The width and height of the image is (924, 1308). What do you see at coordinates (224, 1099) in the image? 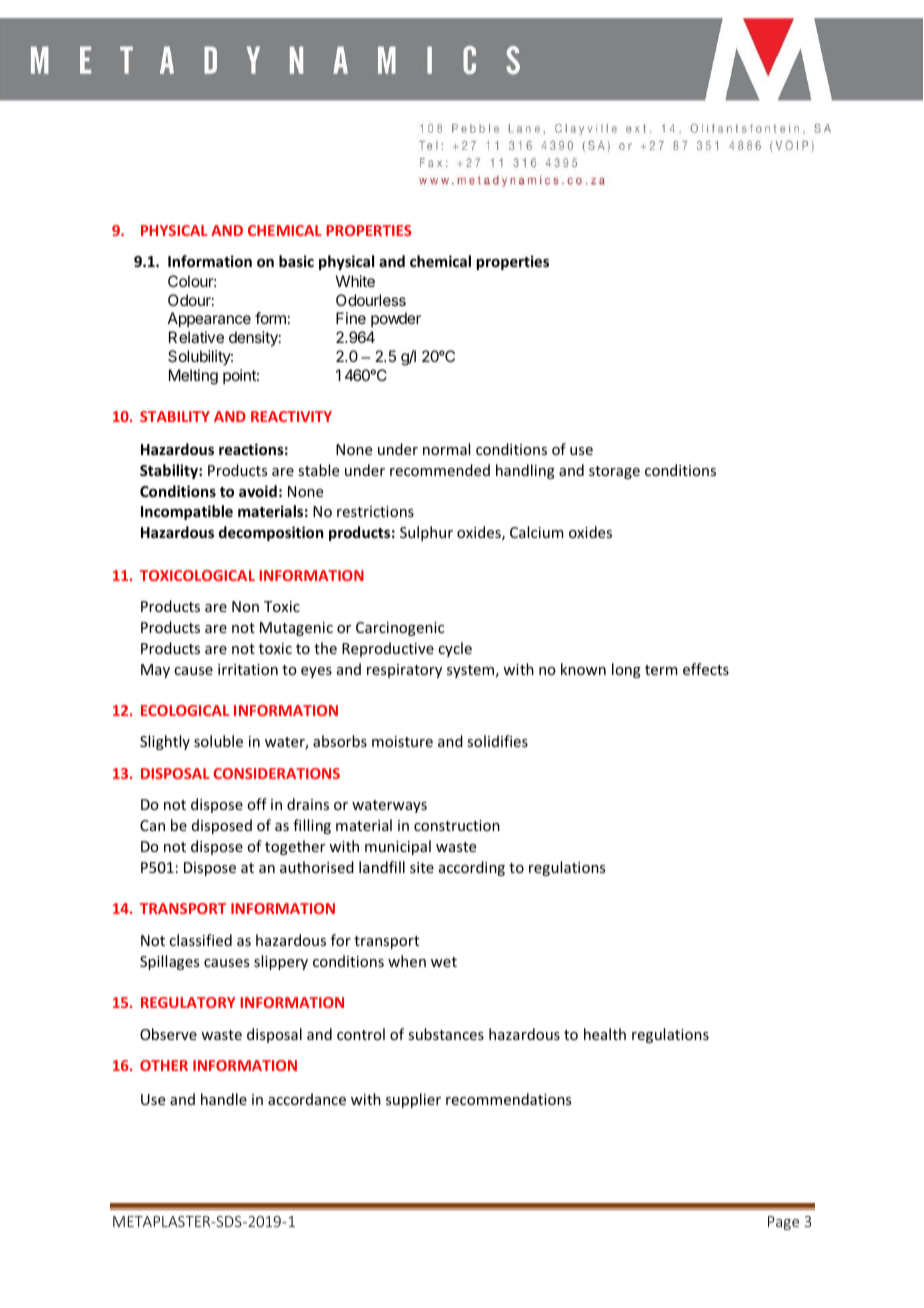
I see `handle` at bounding box center [224, 1099].
